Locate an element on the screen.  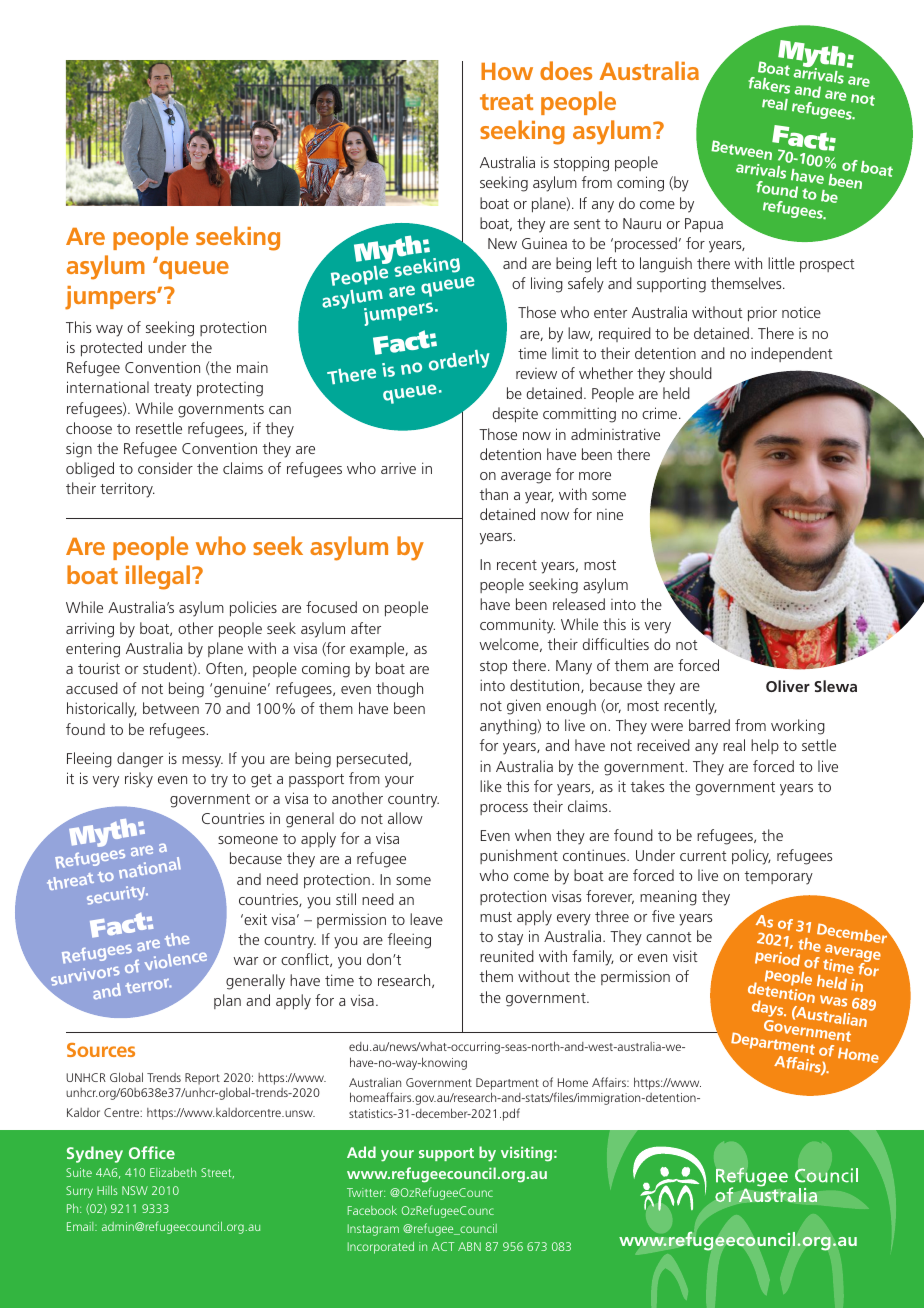
protected is located at coordinates (111, 349).
